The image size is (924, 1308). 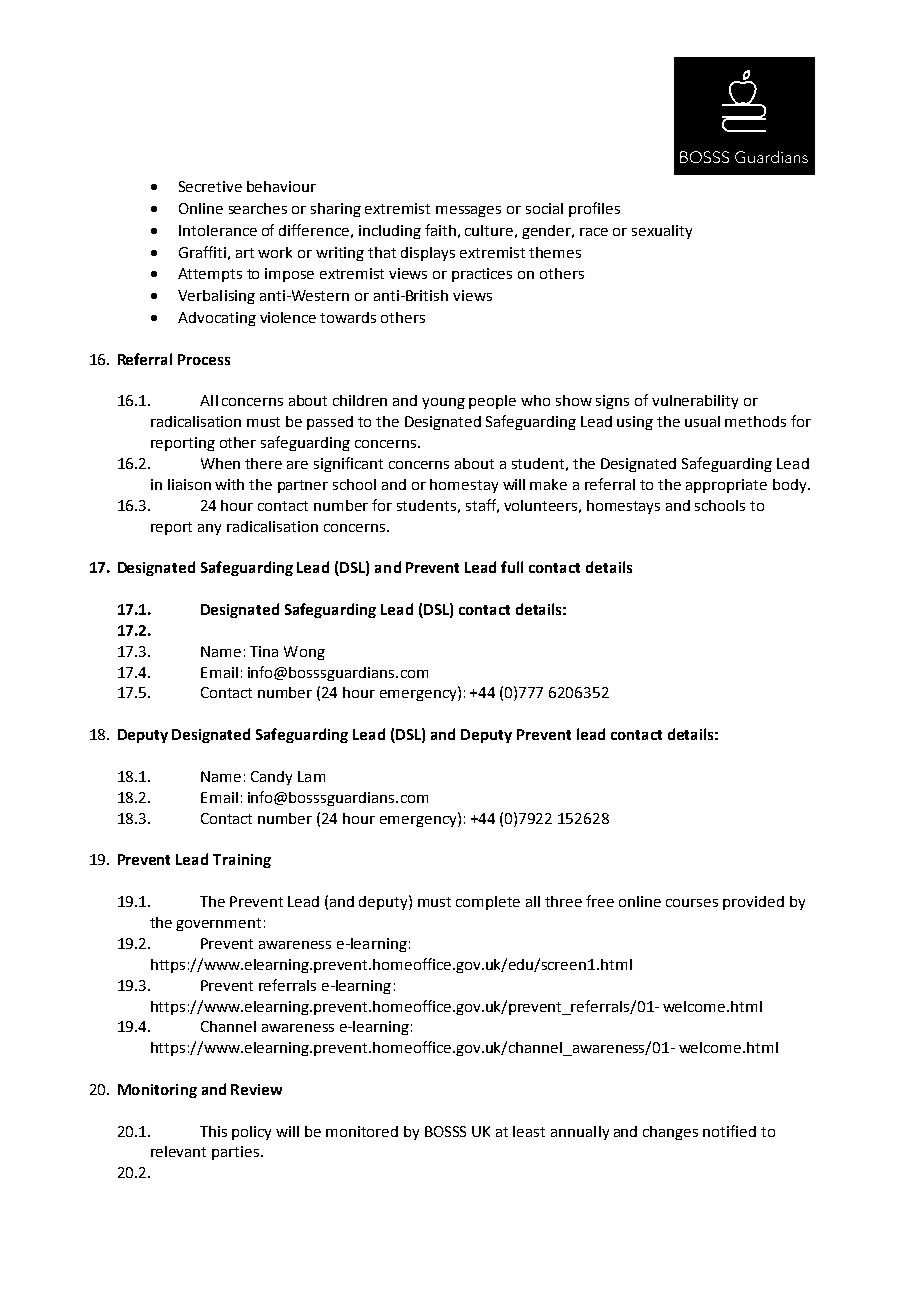 What do you see at coordinates (692, 903) in the image?
I see `courses` at bounding box center [692, 903].
